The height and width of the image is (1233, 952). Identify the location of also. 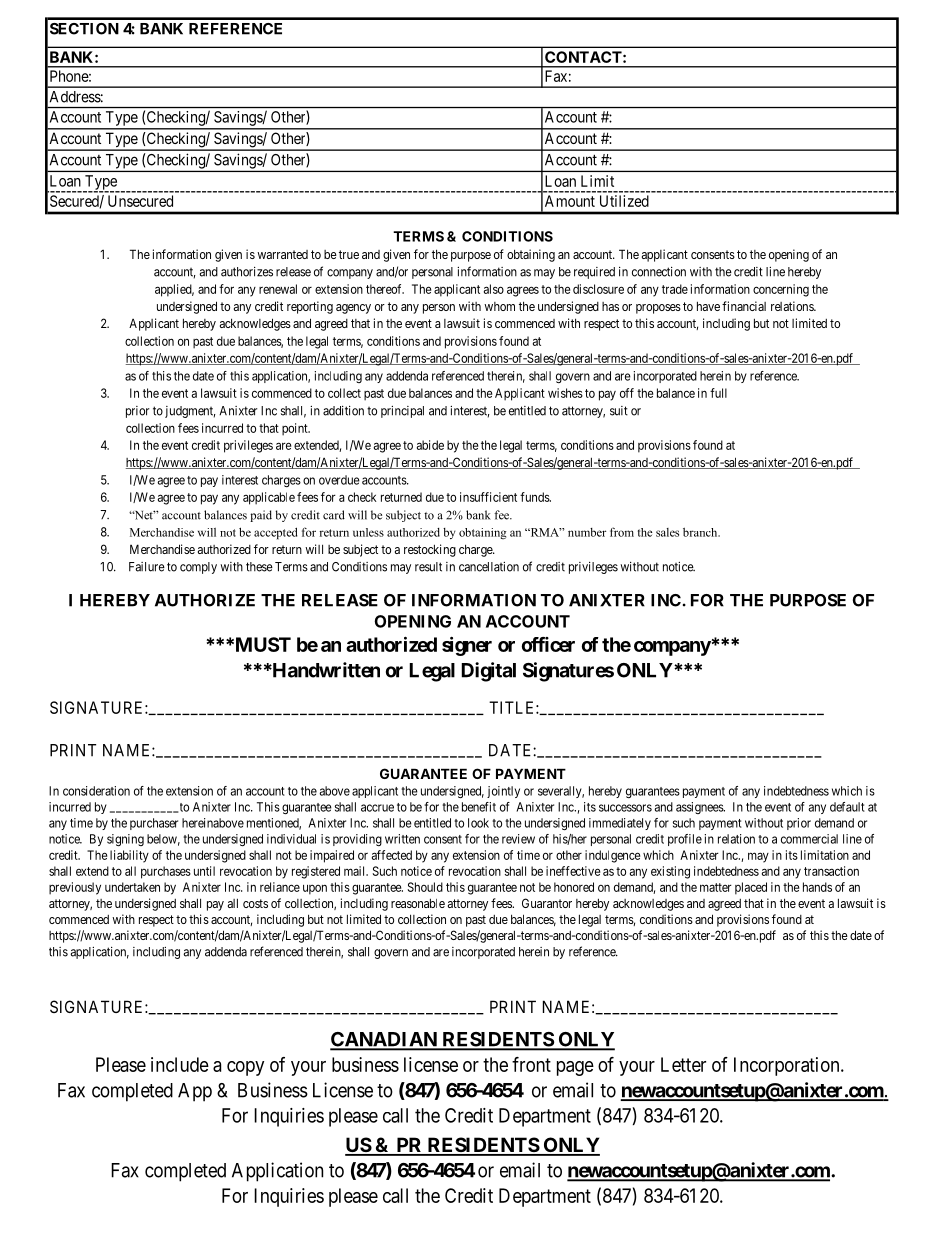
(494, 289).
